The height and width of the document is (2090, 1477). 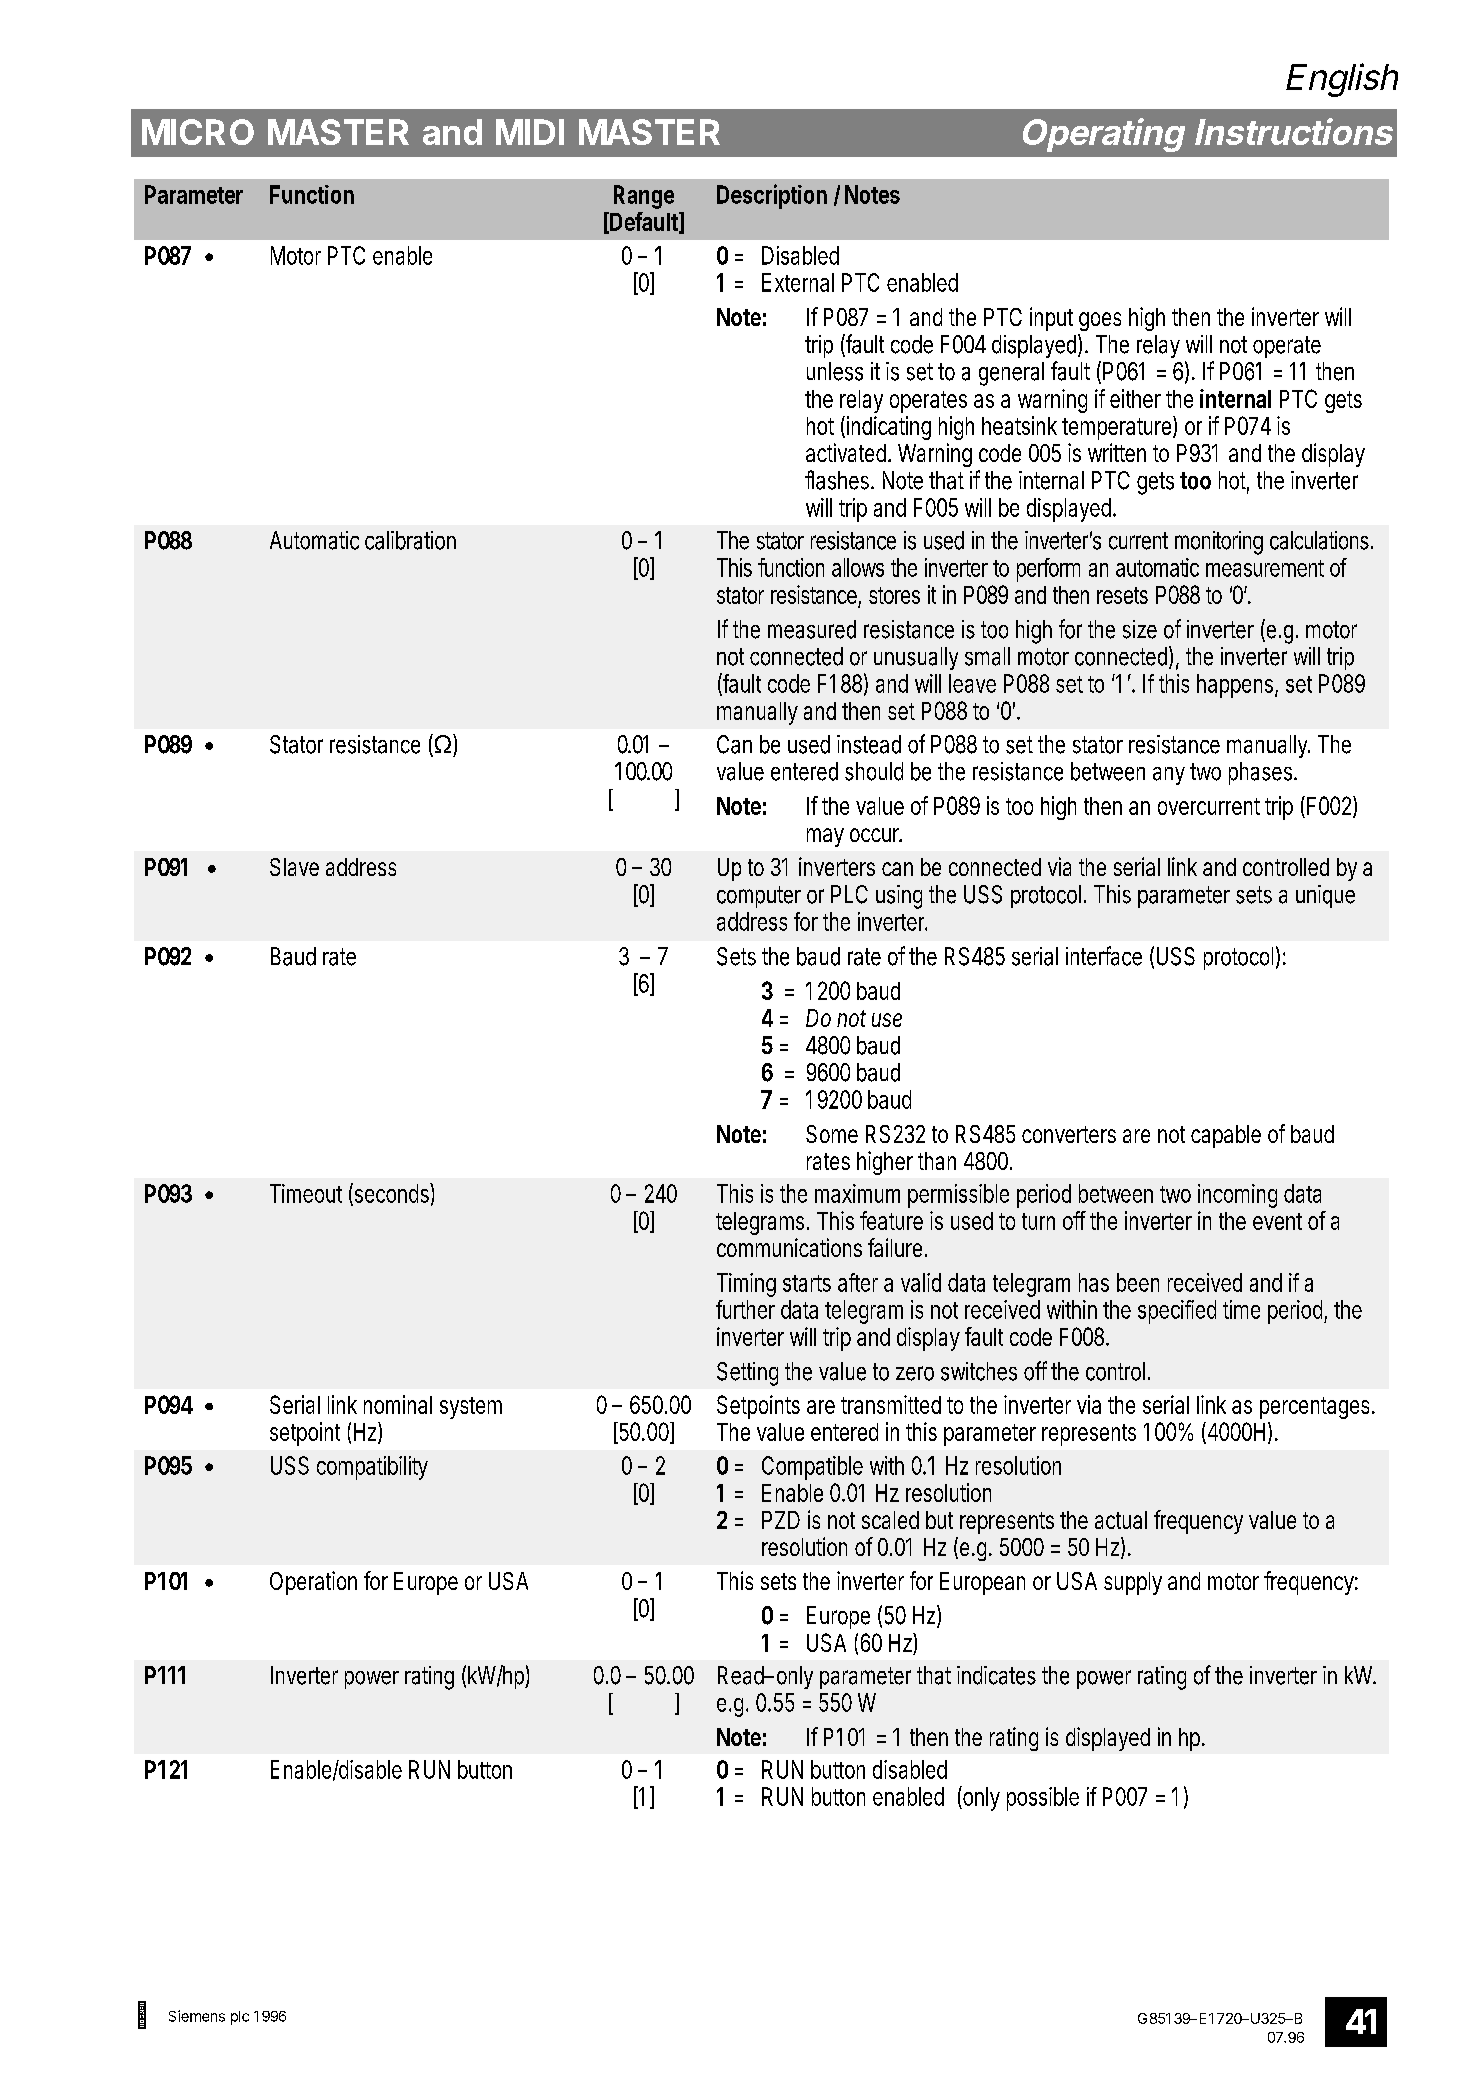 I want to click on actual, so click(x=1121, y=1520).
